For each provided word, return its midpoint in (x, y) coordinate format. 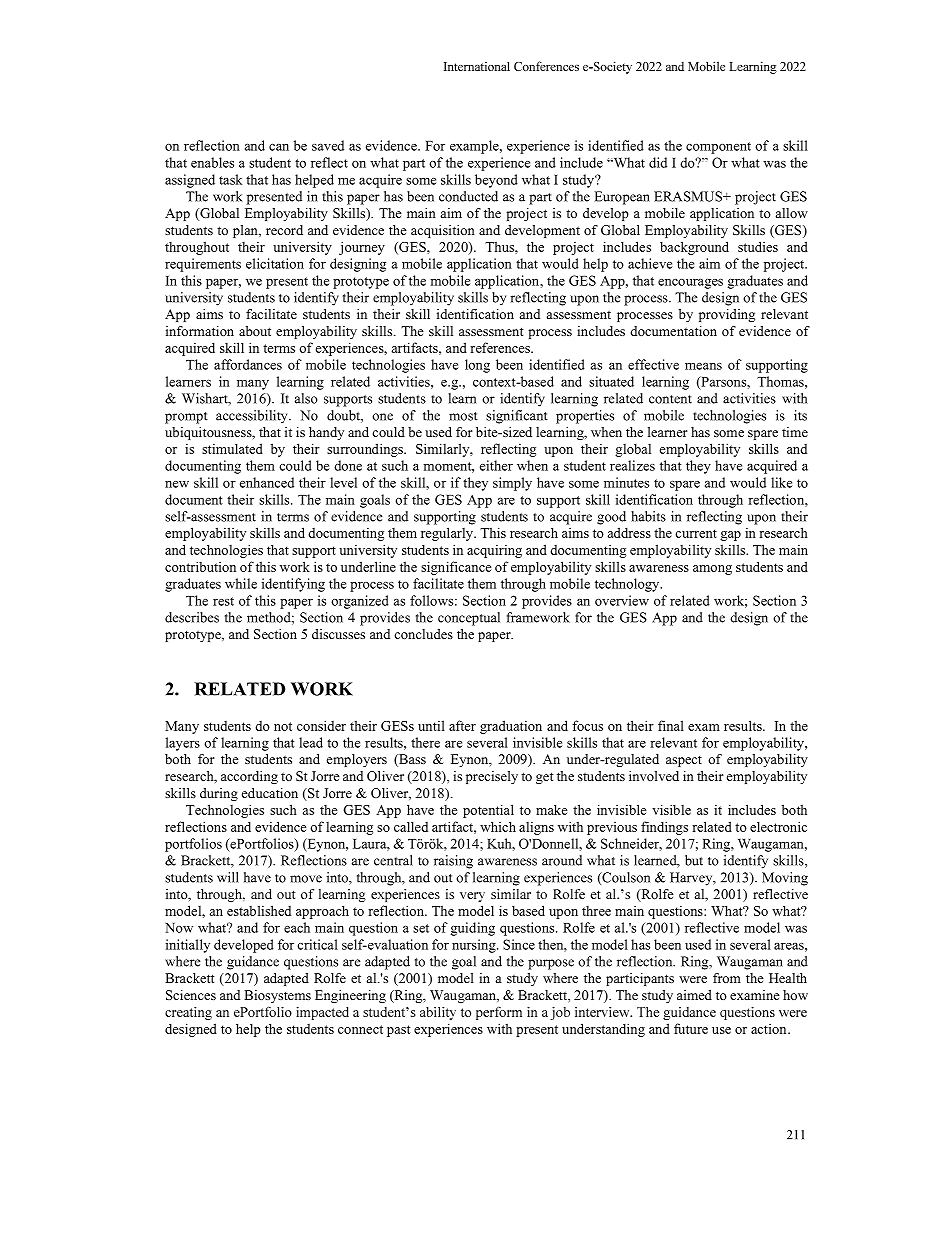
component (718, 148)
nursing (475, 946)
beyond (496, 181)
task (230, 179)
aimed (694, 995)
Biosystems (277, 996)
